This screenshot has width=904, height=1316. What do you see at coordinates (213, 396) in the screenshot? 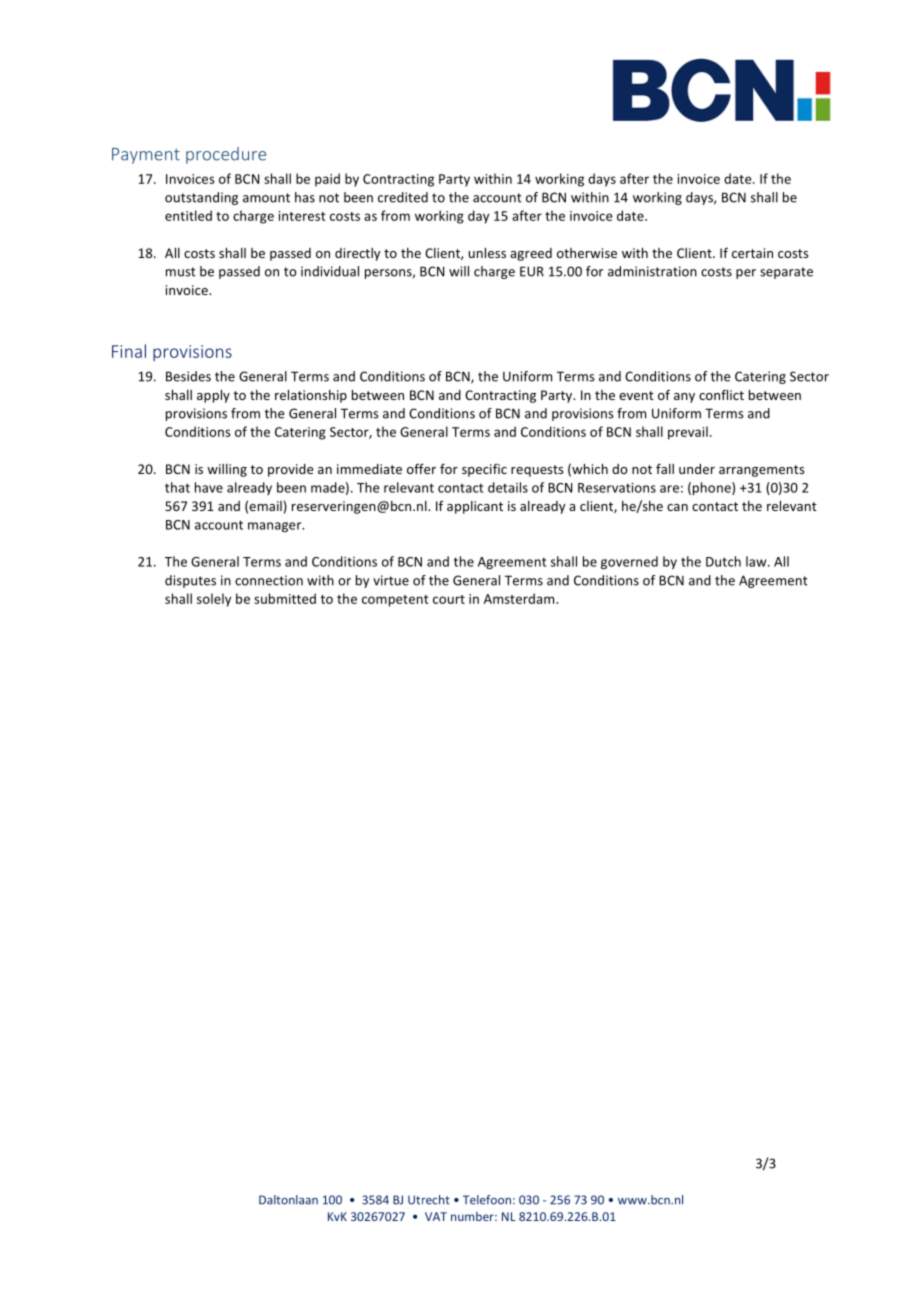
I see `apply` at bounding box center [213, 396].
